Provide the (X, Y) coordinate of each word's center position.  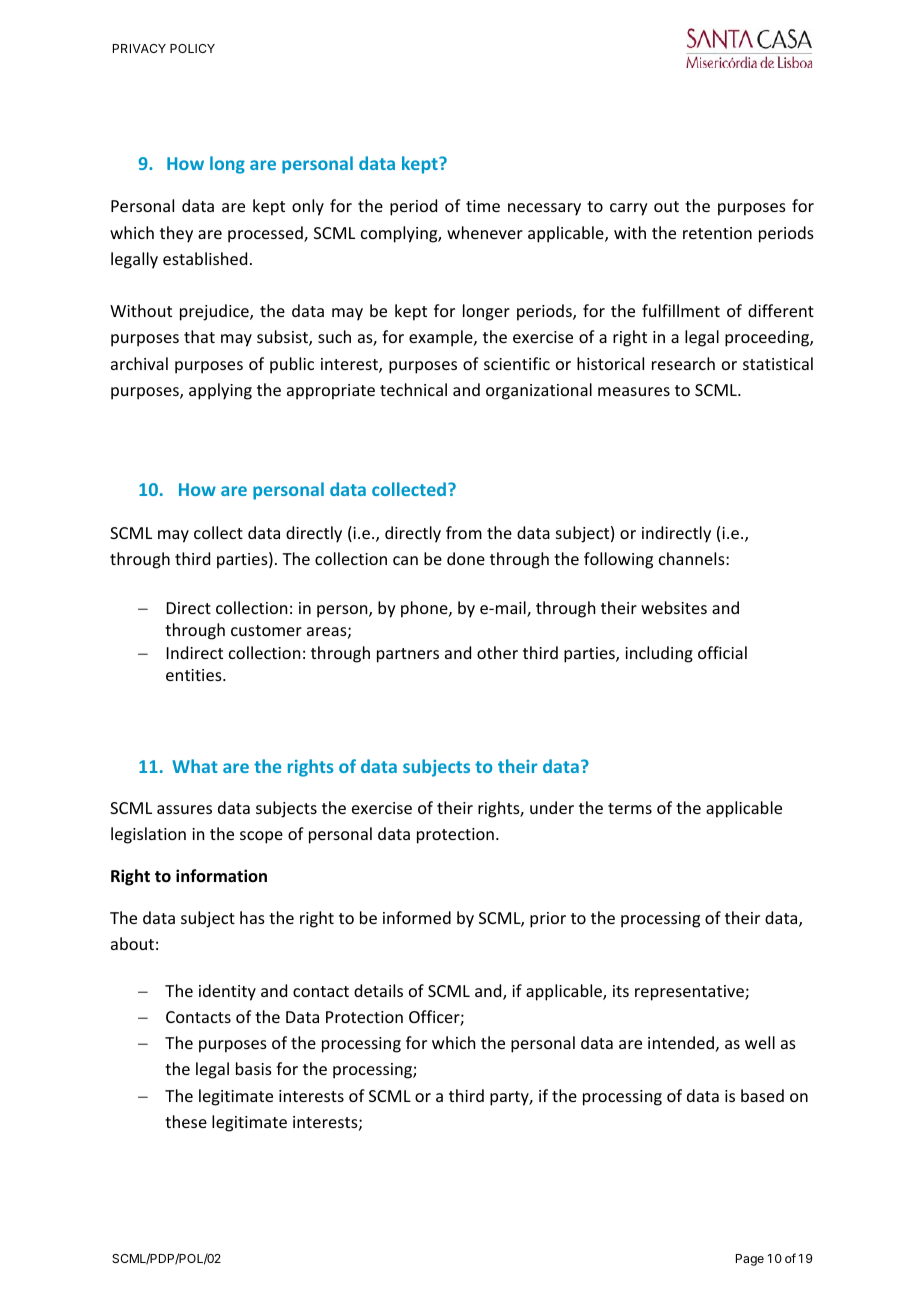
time (483, 206)
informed (417, 917)
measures (634, 391)
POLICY (192, 48)
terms (630, 808)
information (221, 875)
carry (629, 209)
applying (220, 391)
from (464, 532)
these (186, 1121)
